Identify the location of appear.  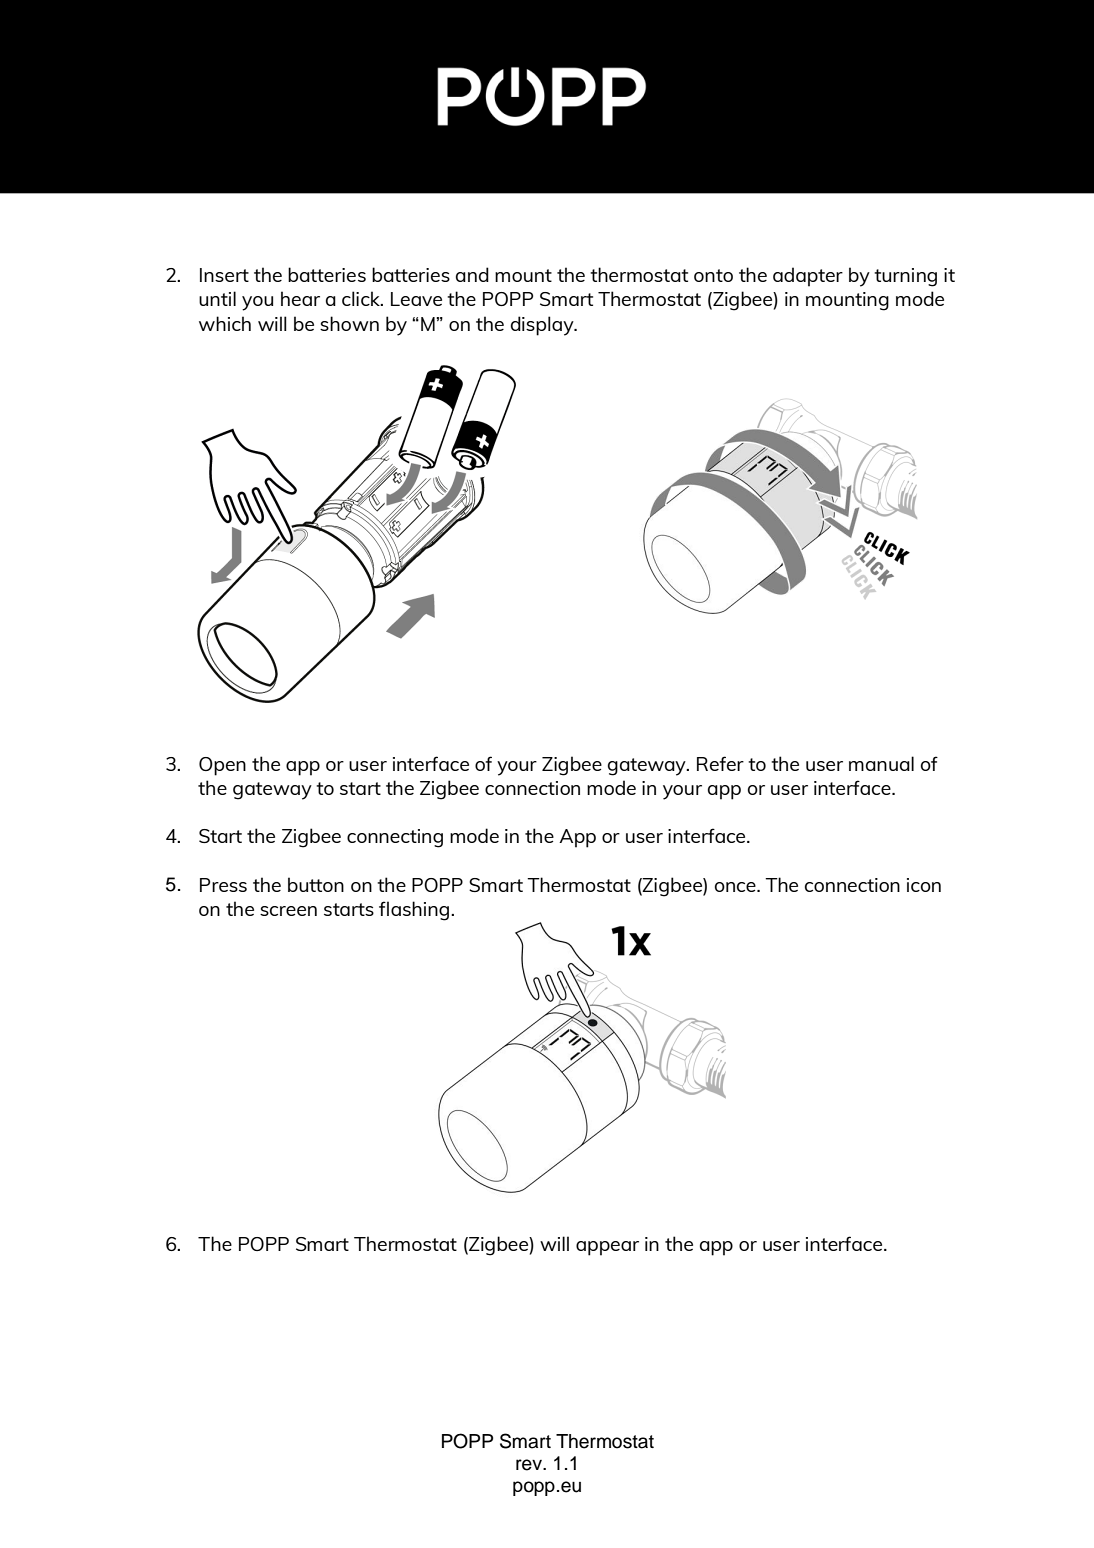
(607, 1248).
